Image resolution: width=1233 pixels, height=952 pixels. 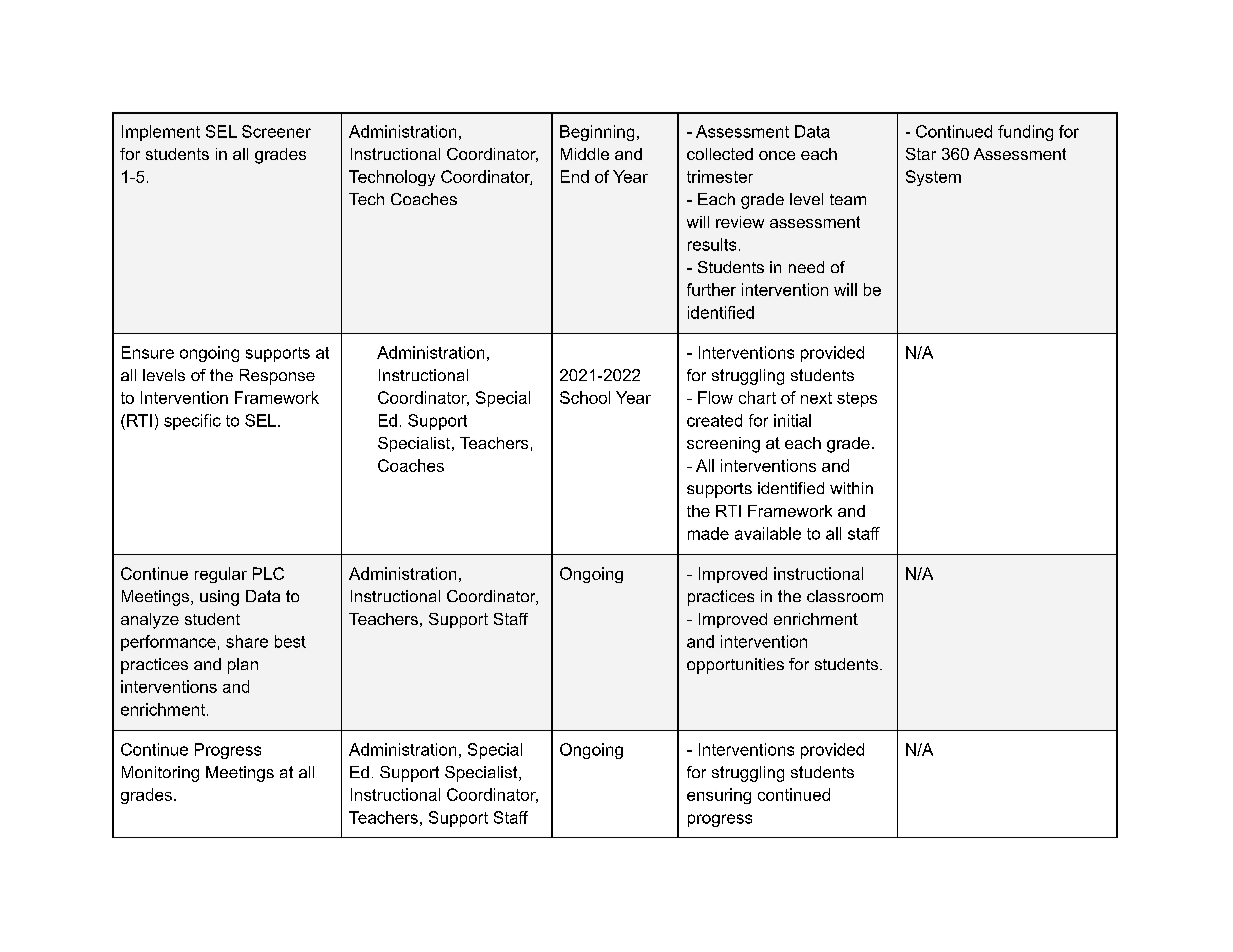 What do you see at coordinates (921, 154) in the image?
I see `Star` at bounding box center [921, 154].
